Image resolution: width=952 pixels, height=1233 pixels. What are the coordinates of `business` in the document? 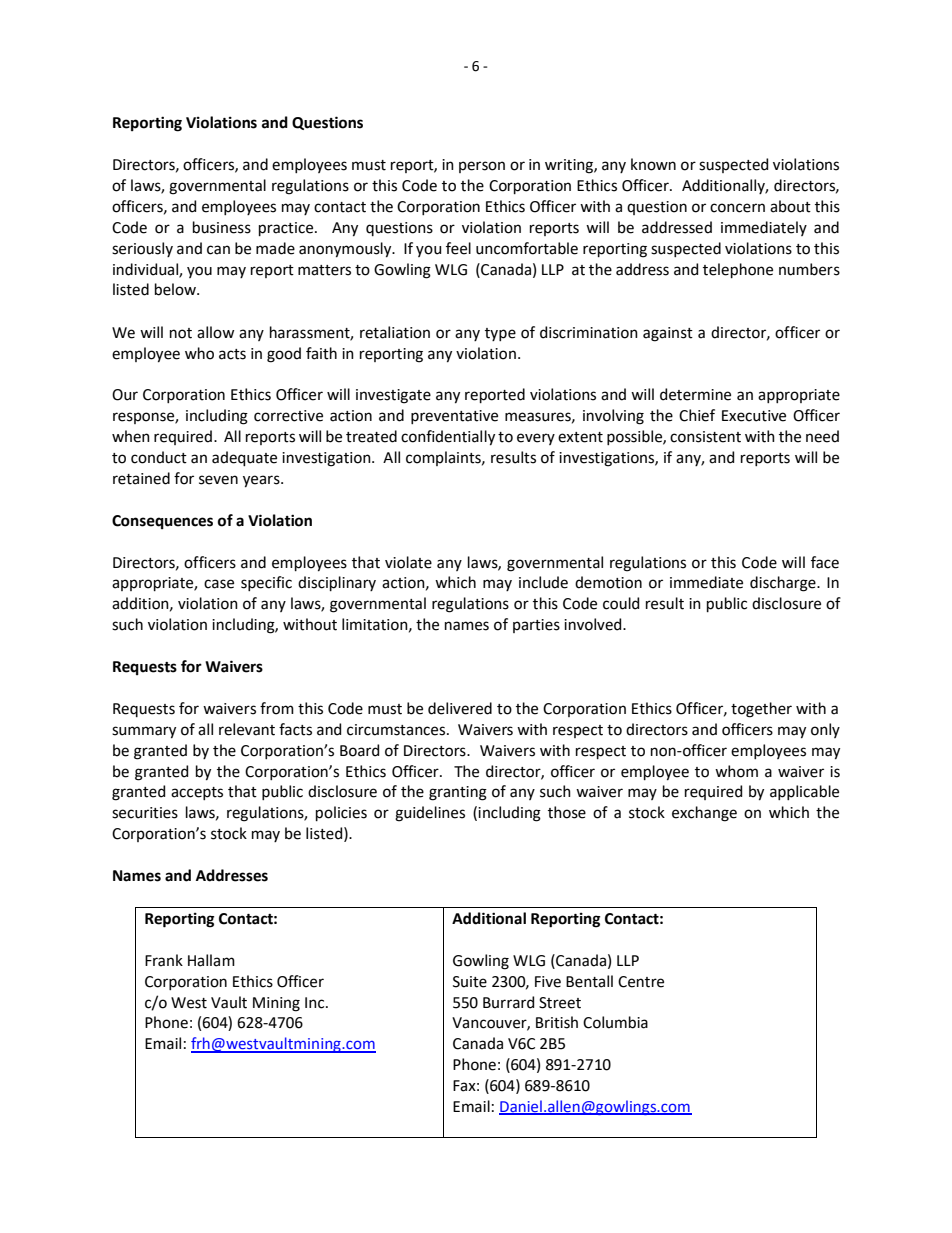 It's located at (222, 227).
